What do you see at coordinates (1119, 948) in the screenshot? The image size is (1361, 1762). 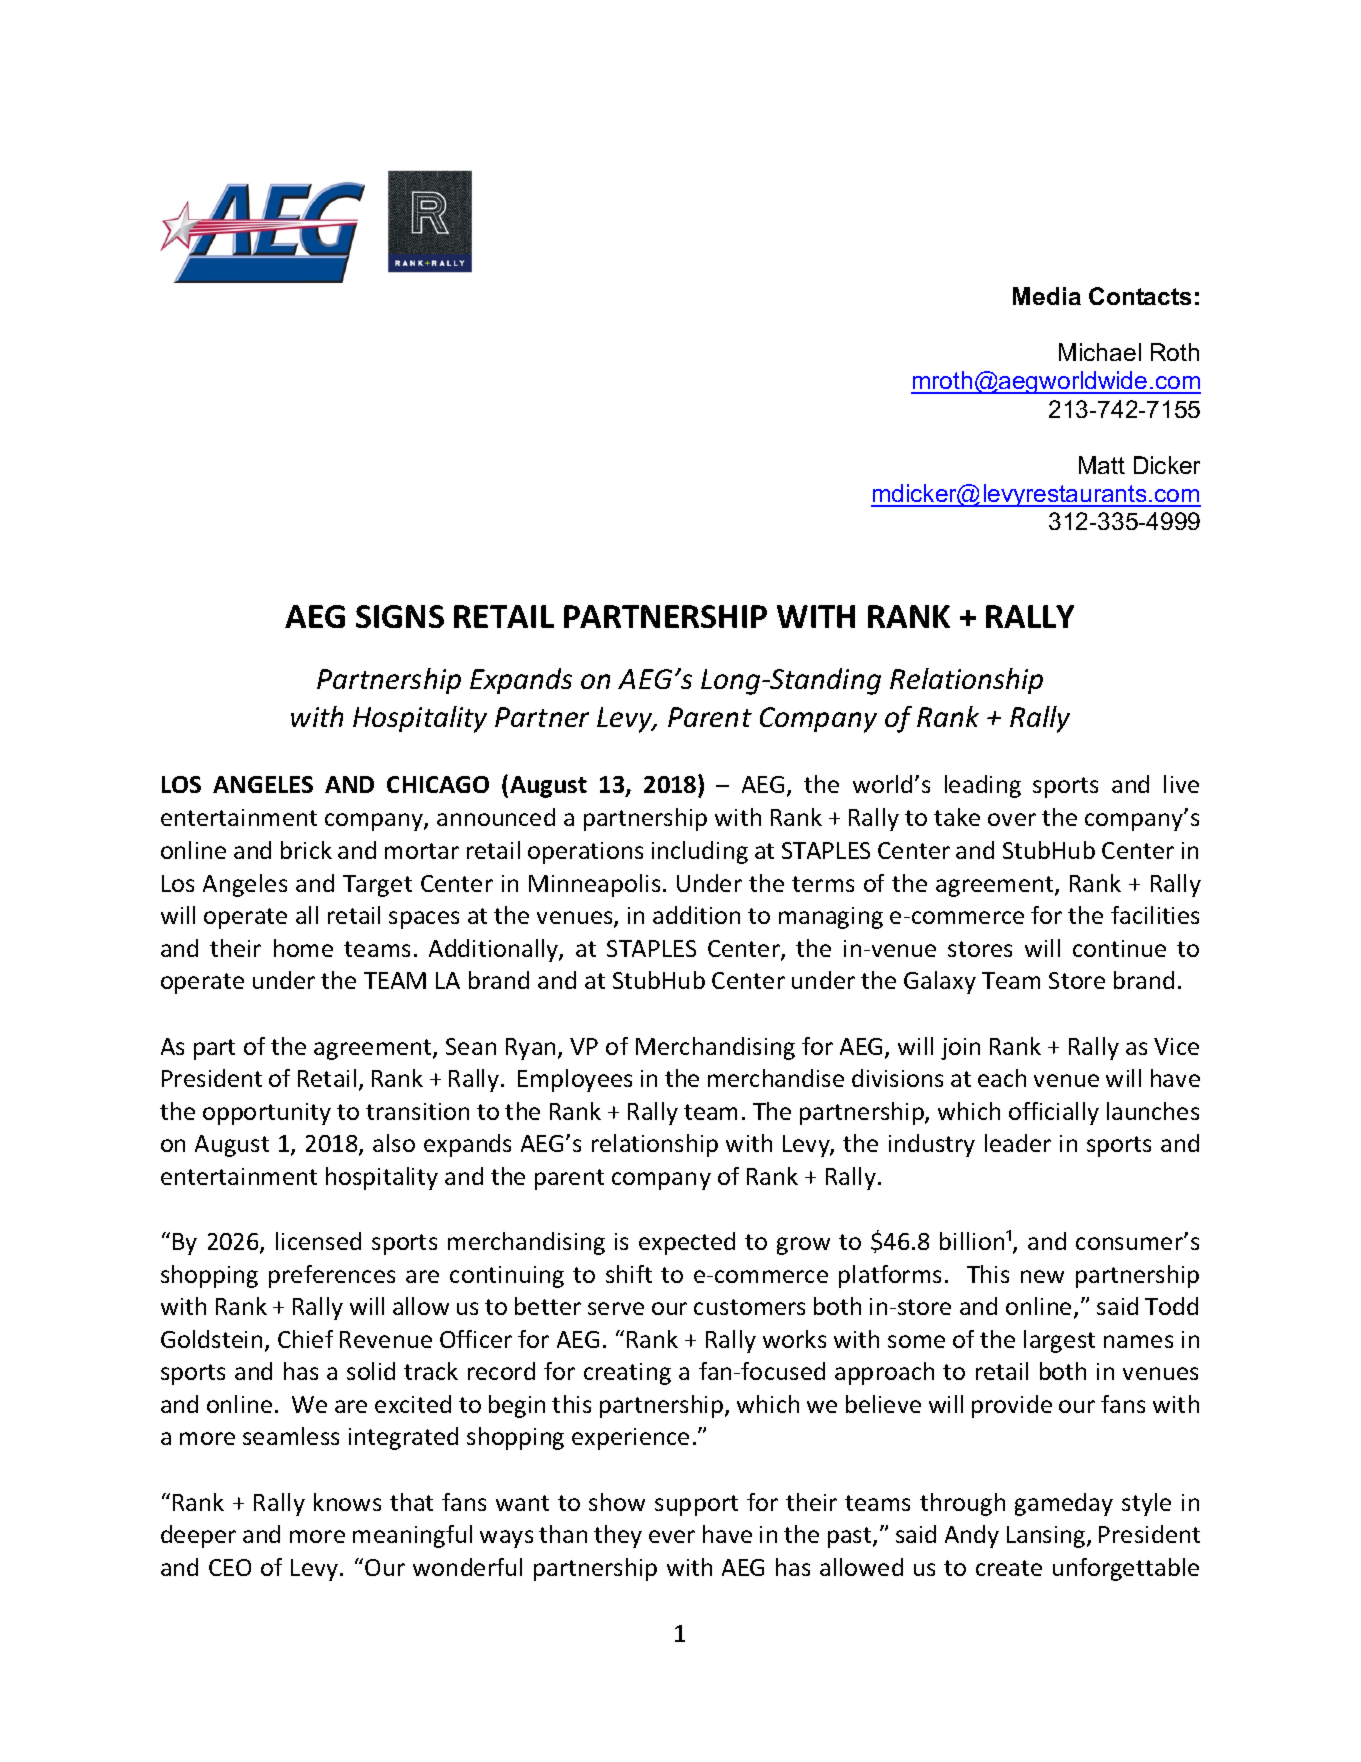 I see `continue` at bounding box center [1119, 948].
